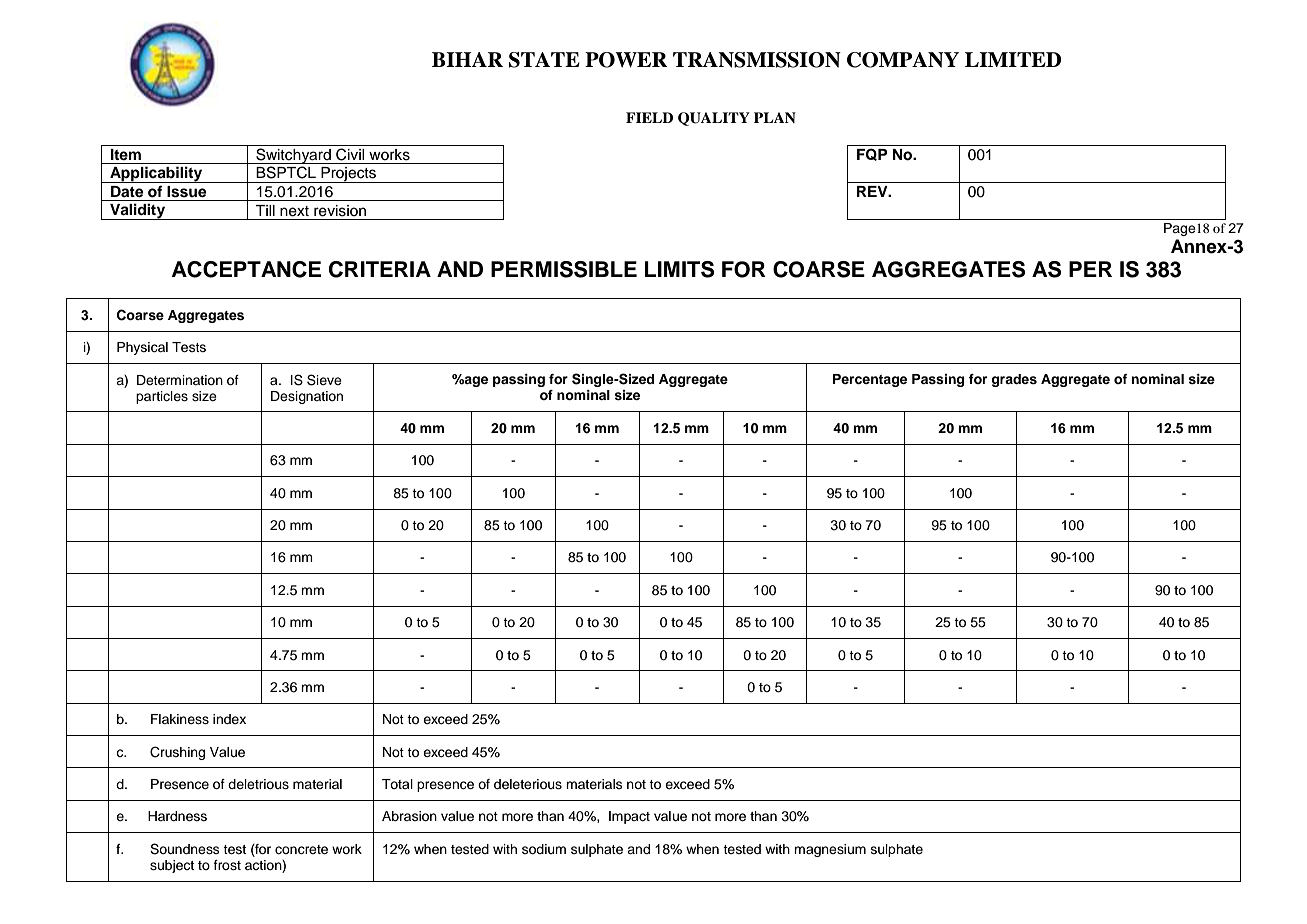 Image resolution: width=1307 pixels, height=924 pixels. I want to click on COMPANY, so click(903, 60).
